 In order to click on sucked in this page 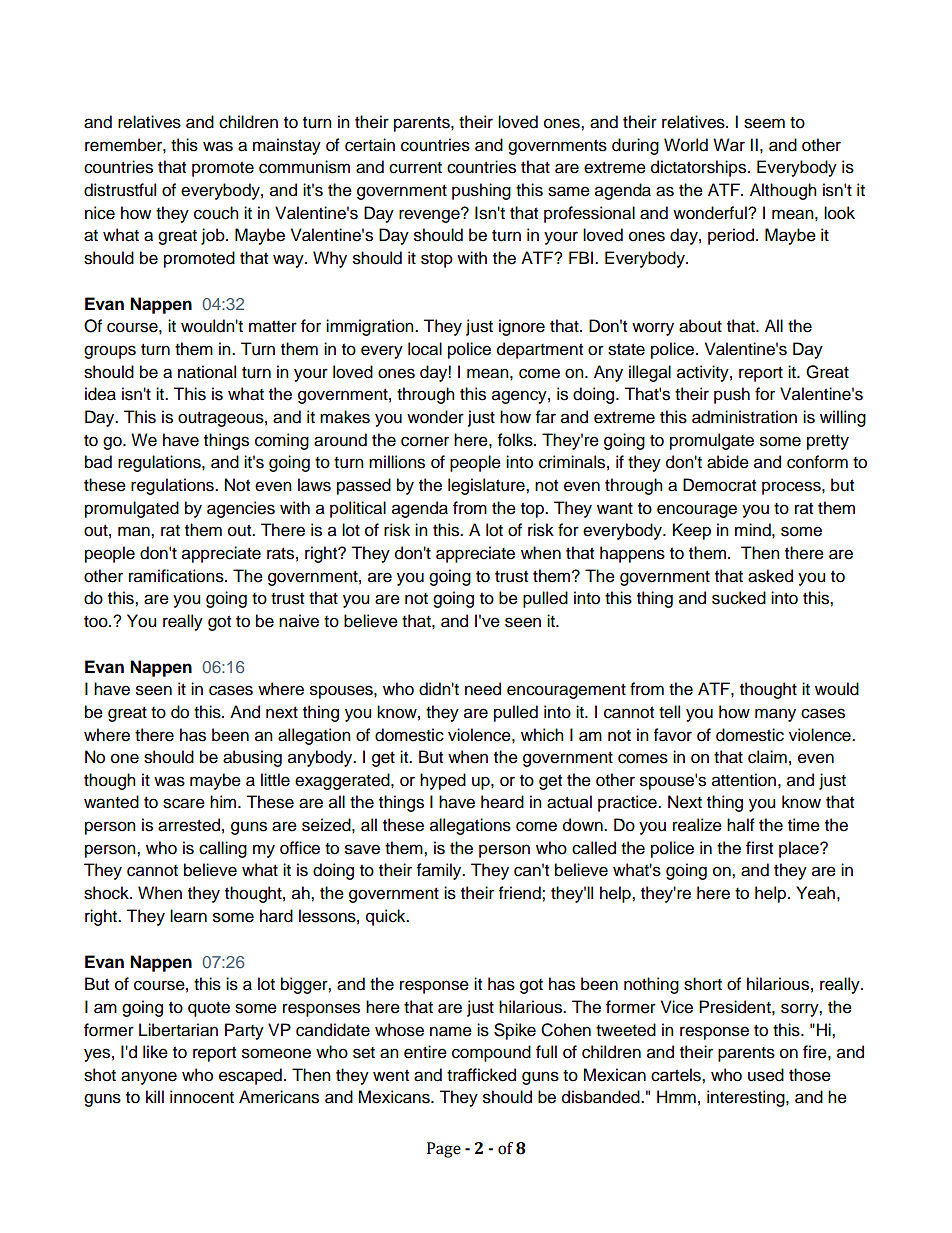, I will do `click(739, 598)`.
